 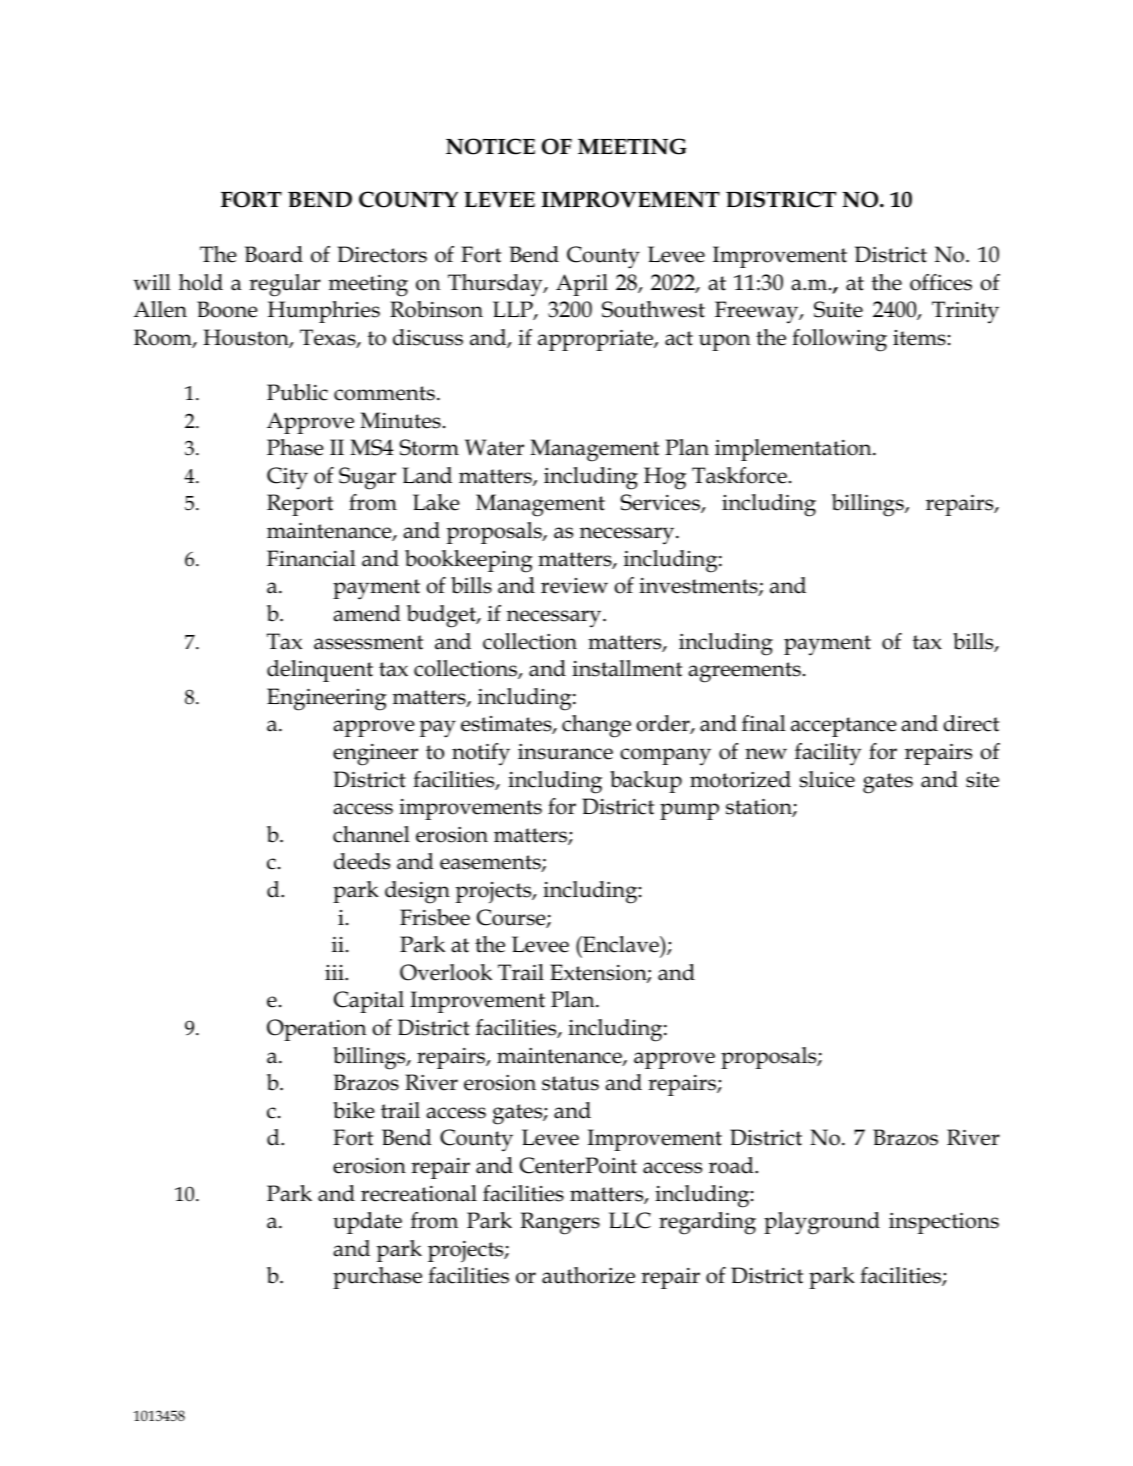 What do you see at coordinates (300, 505) in the screenshot?
I see `Report` at bounding box center [300, 505].
